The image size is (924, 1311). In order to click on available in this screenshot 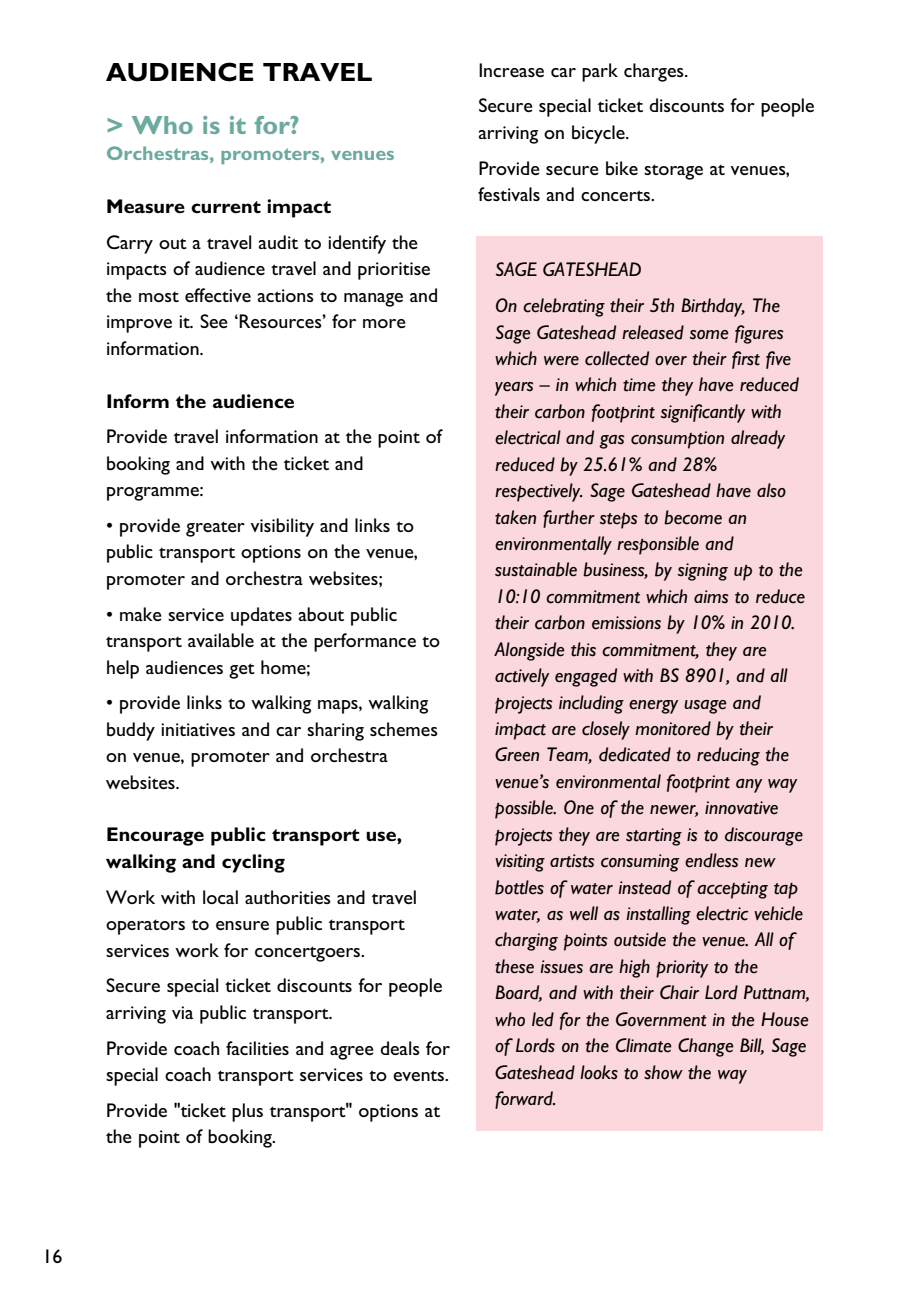, I will do `click(221, 640)`.
